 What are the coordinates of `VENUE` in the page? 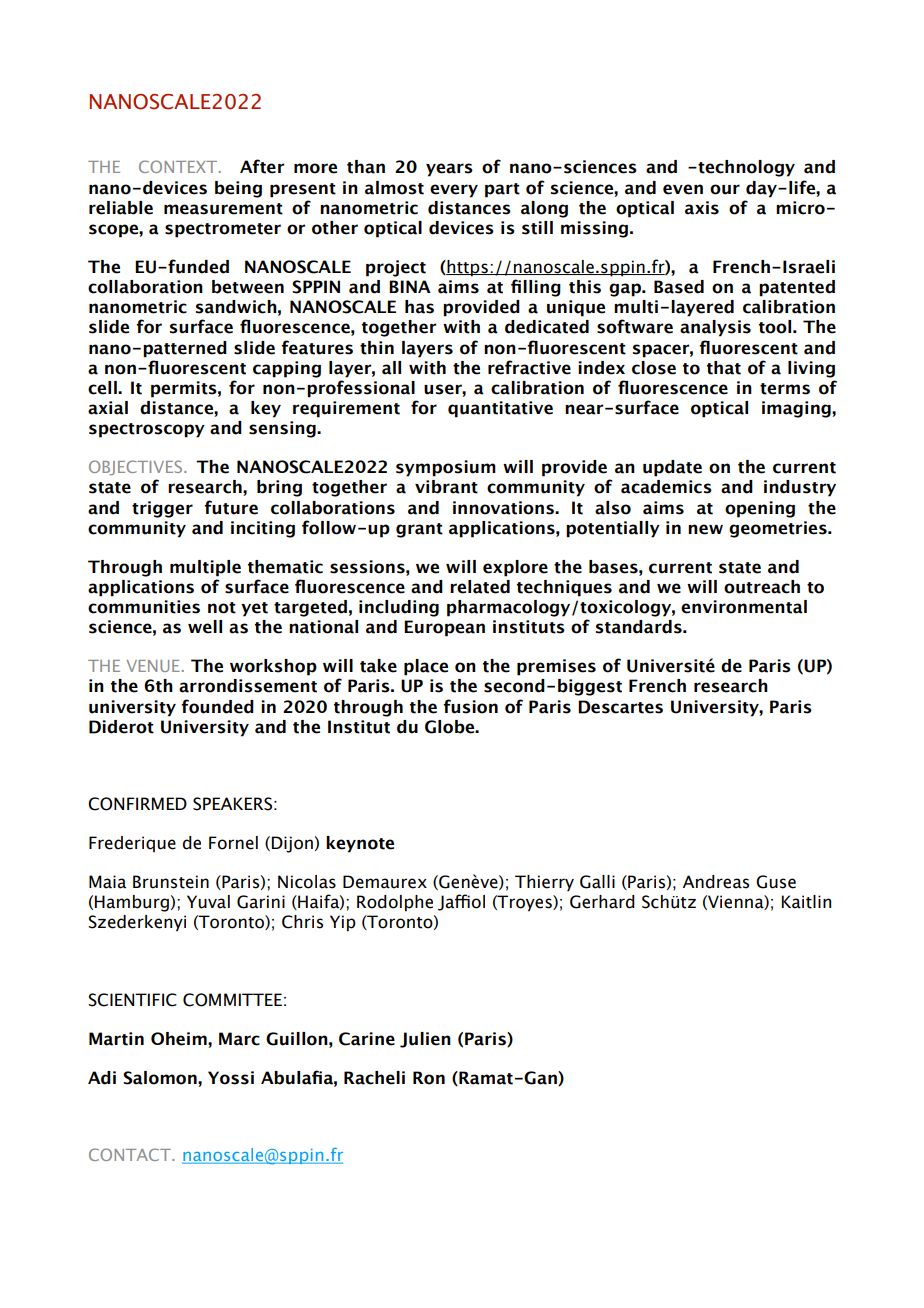 It's located at (153, 666).
